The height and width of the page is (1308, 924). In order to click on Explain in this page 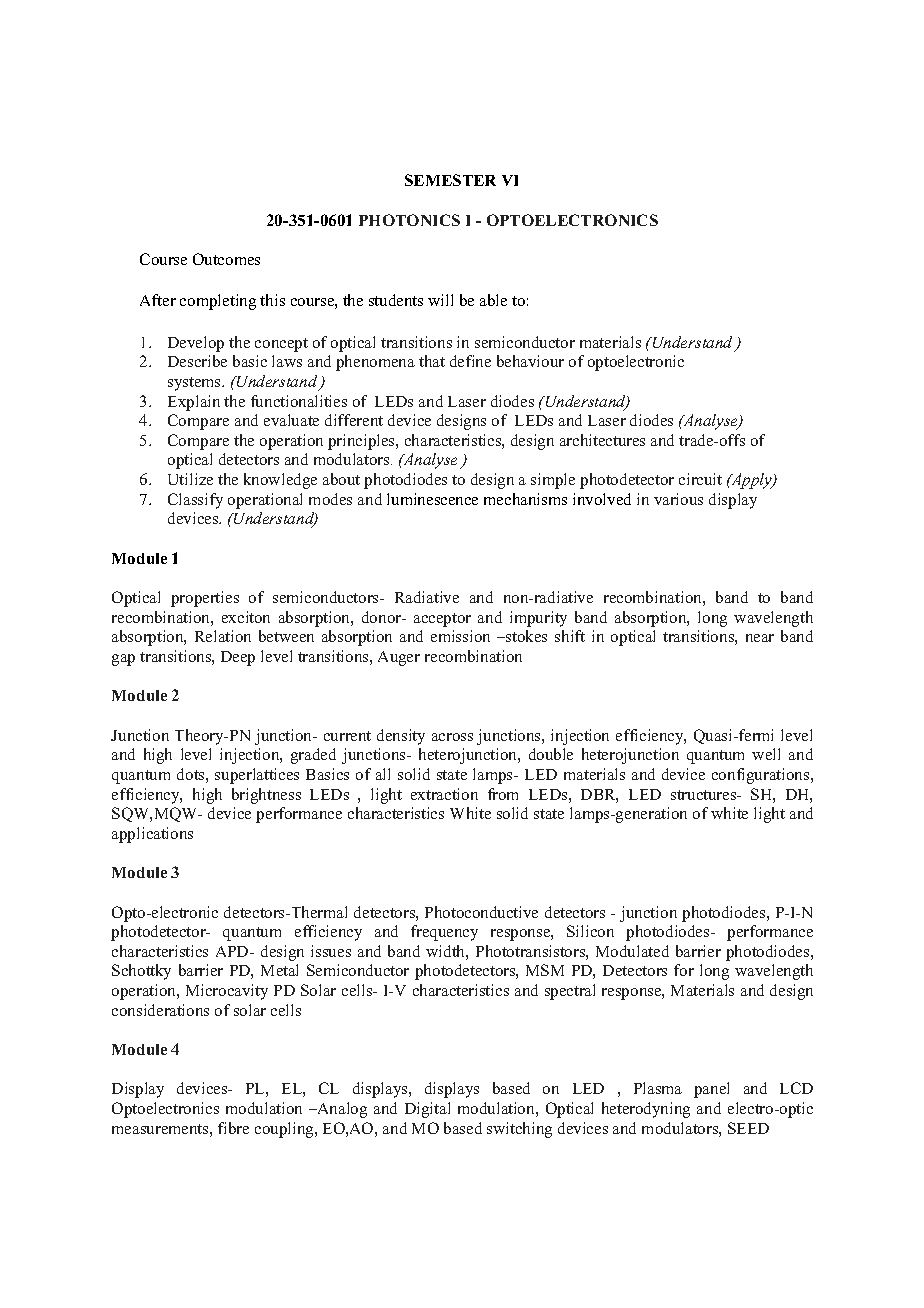, I will do `click(194, 403)`.
